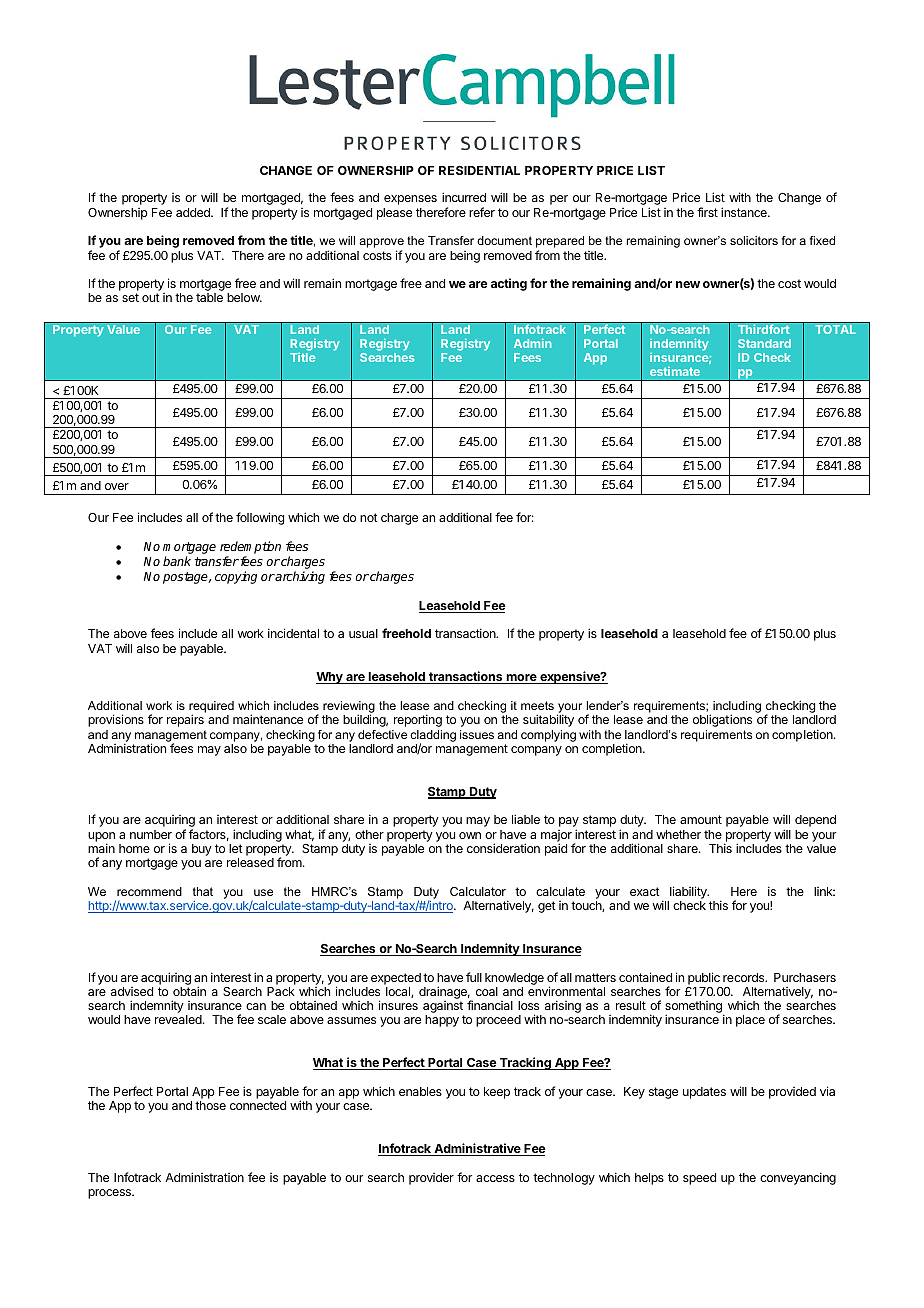  Describe the element at coordinates (764, 343) in the page. I see `Standard` at that location.
